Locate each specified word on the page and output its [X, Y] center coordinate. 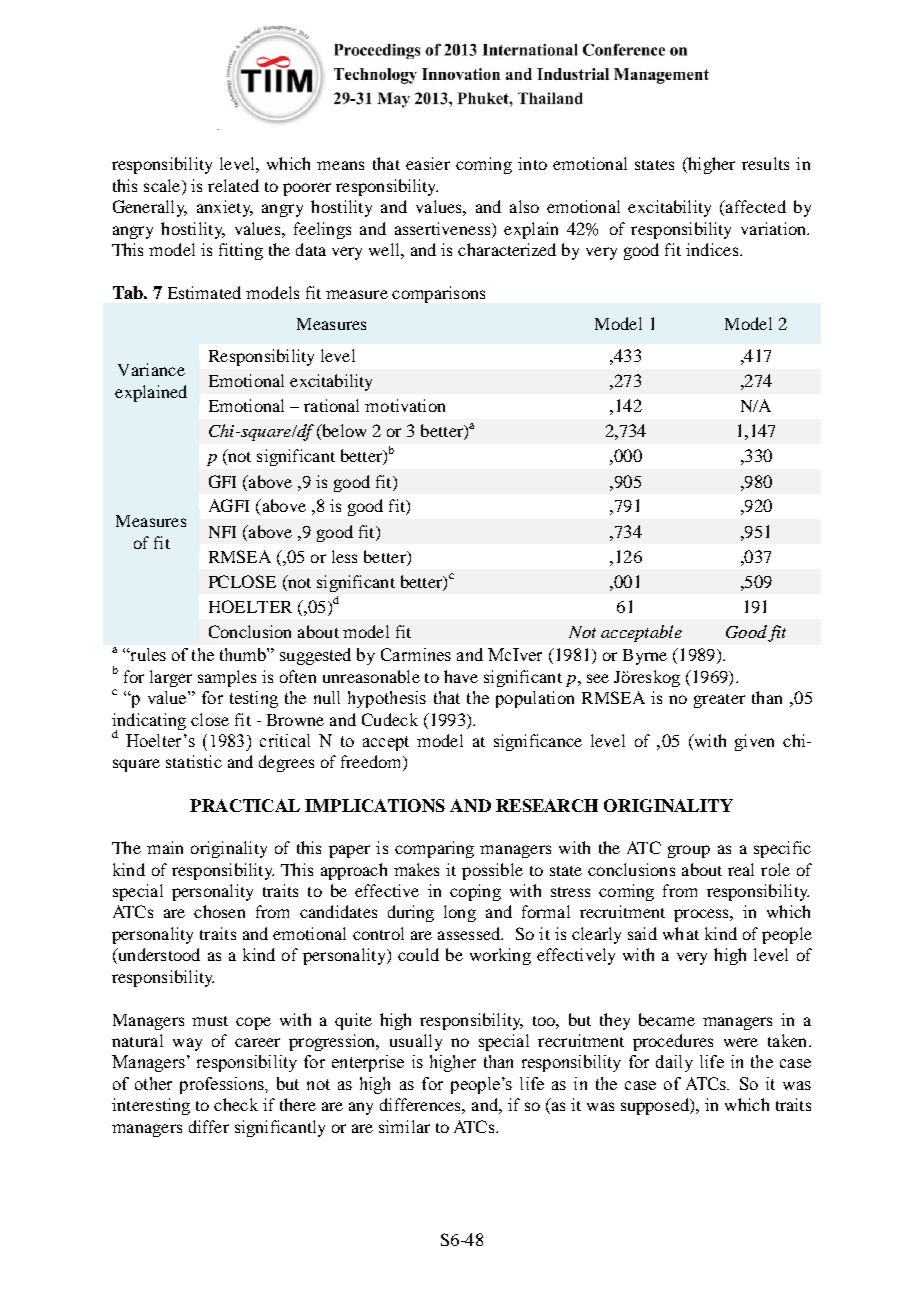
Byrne [645, 657]
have [461, 676]
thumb [244, 654]
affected [755, 206]
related [233, 185]
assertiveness [444, 228]
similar [404, 1126]
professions [223, 1085]
